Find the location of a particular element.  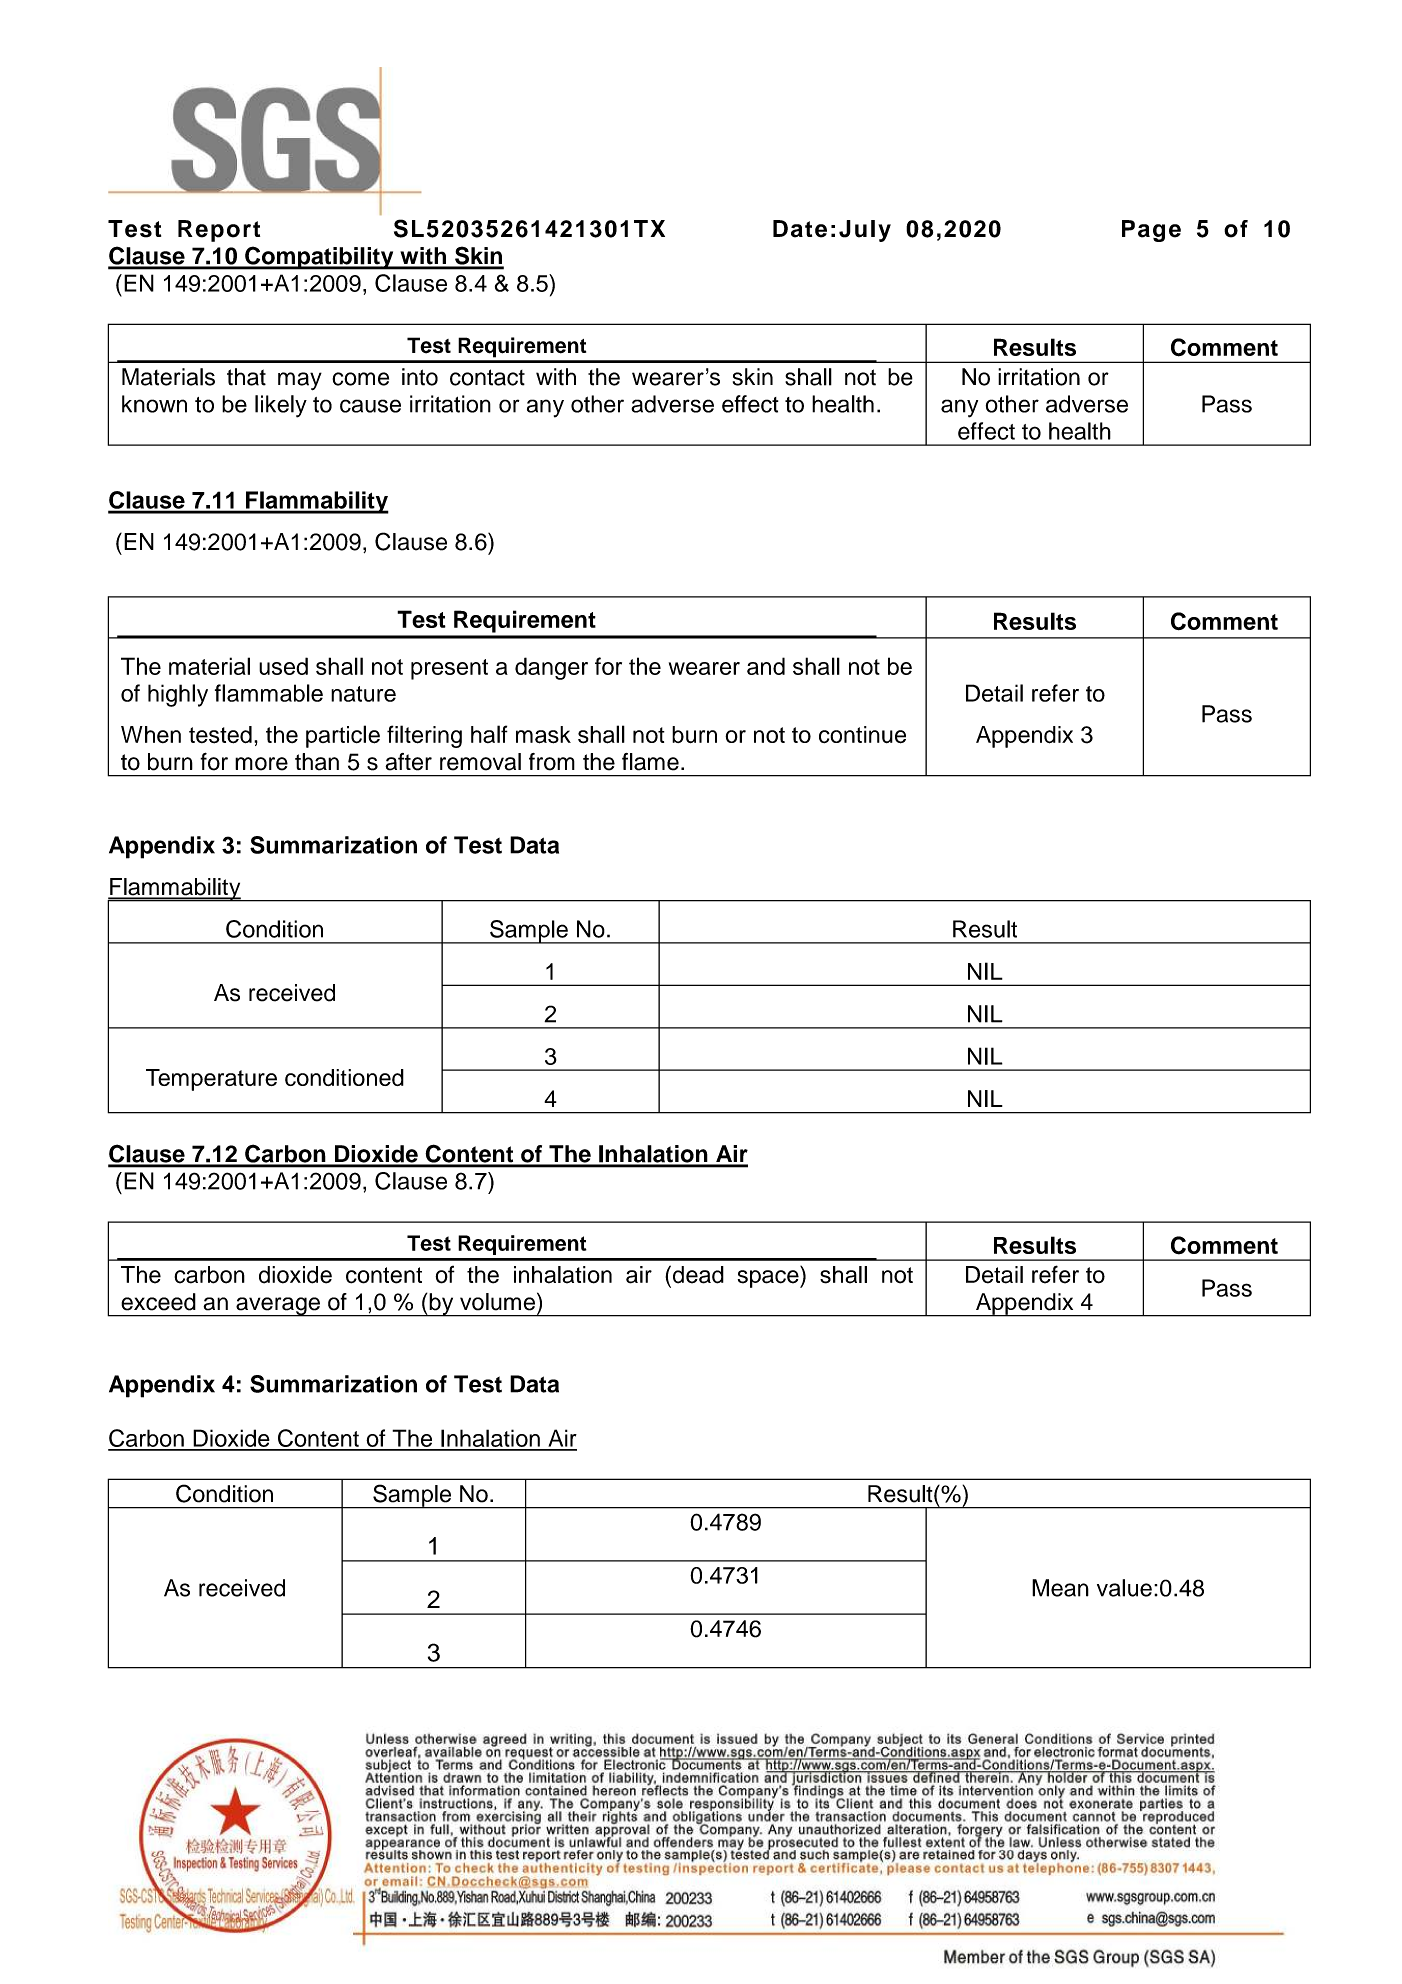

contact is located at coordinates (487, 377).
